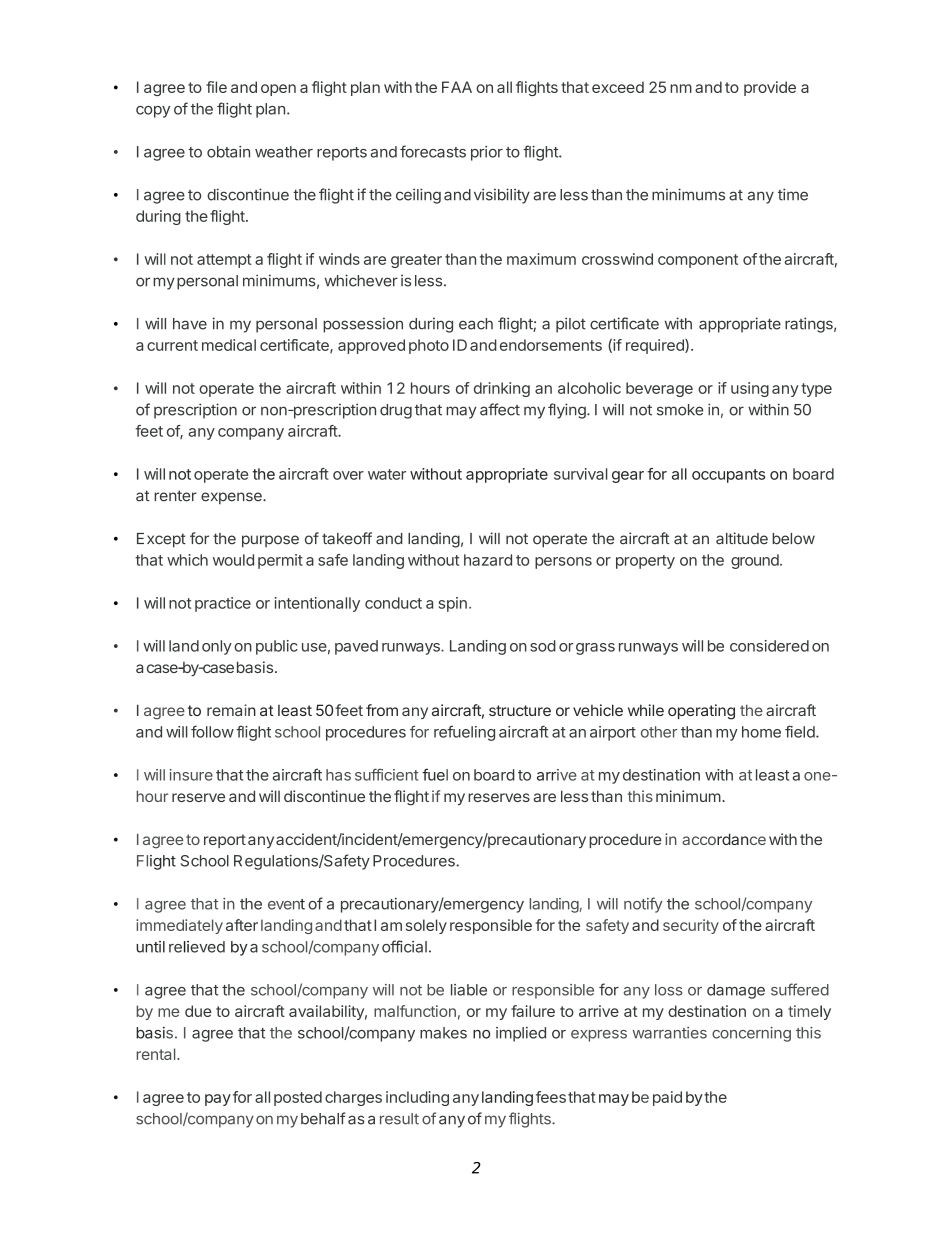  What do you see at coordinates (770, 88) in the screenshot?
I see `provide` at bounding box center [770, 88].
